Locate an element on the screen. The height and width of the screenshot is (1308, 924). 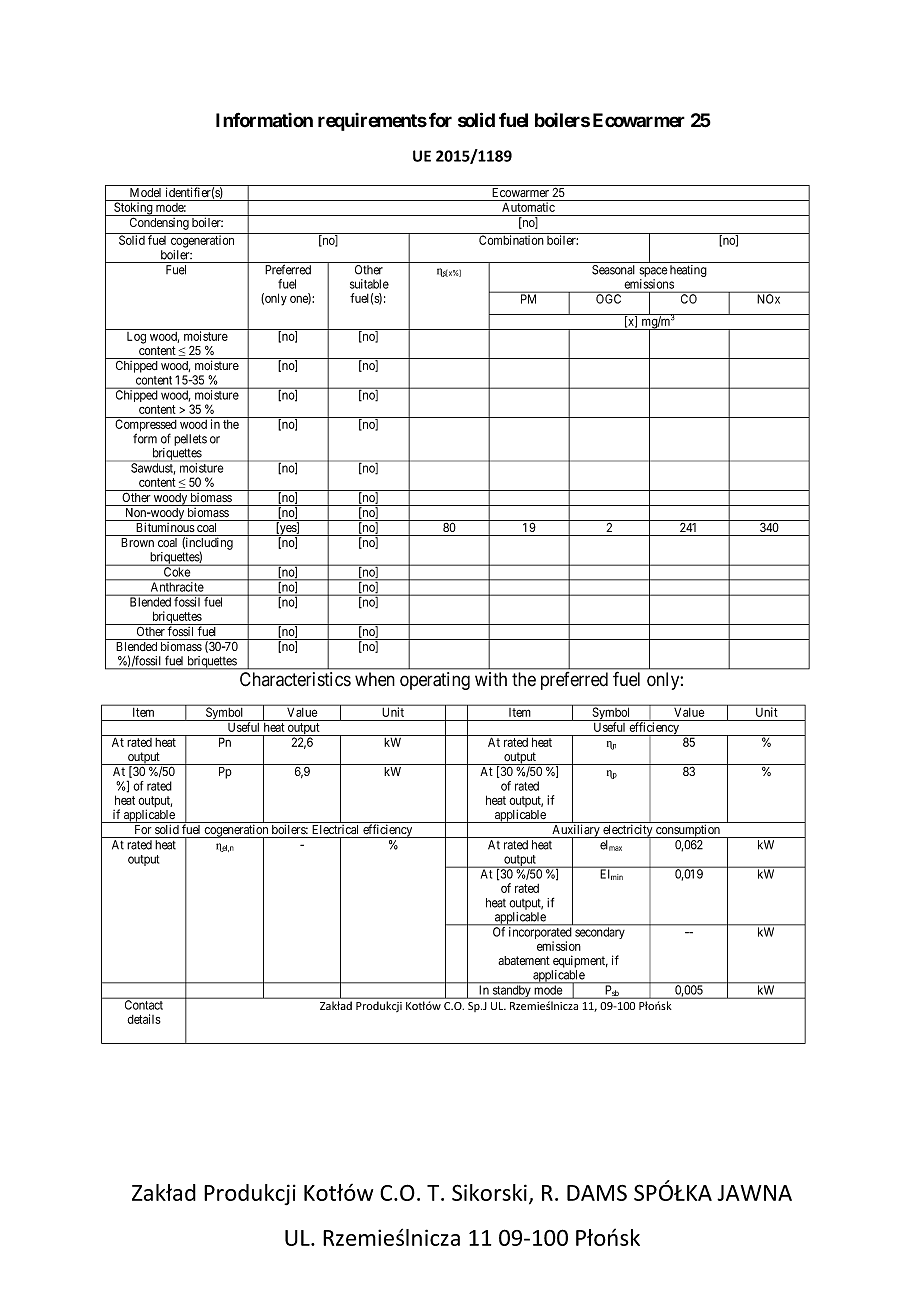
standby is located at coordinates (512, 992).
